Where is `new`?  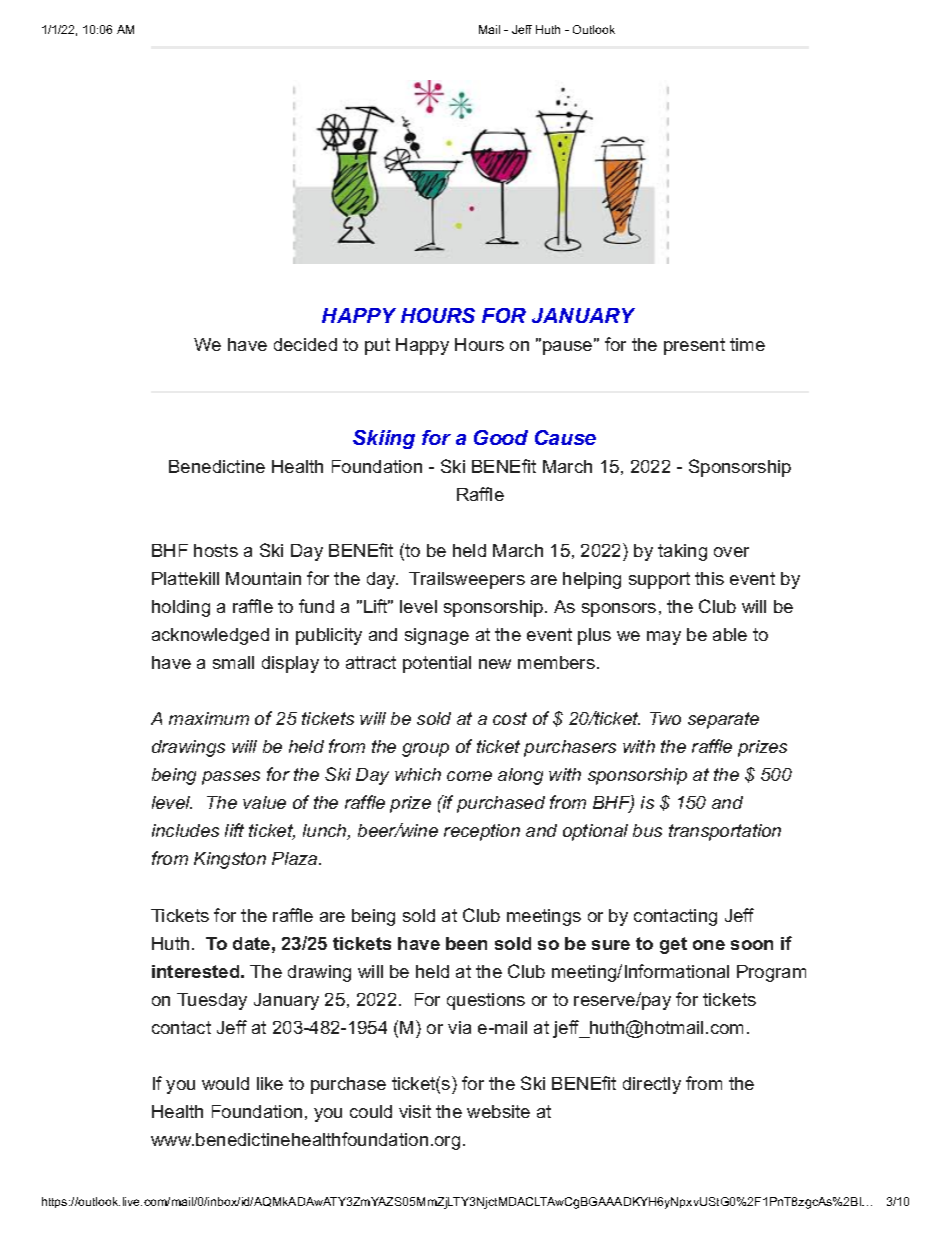 new is located at coordinates (495, 664).
